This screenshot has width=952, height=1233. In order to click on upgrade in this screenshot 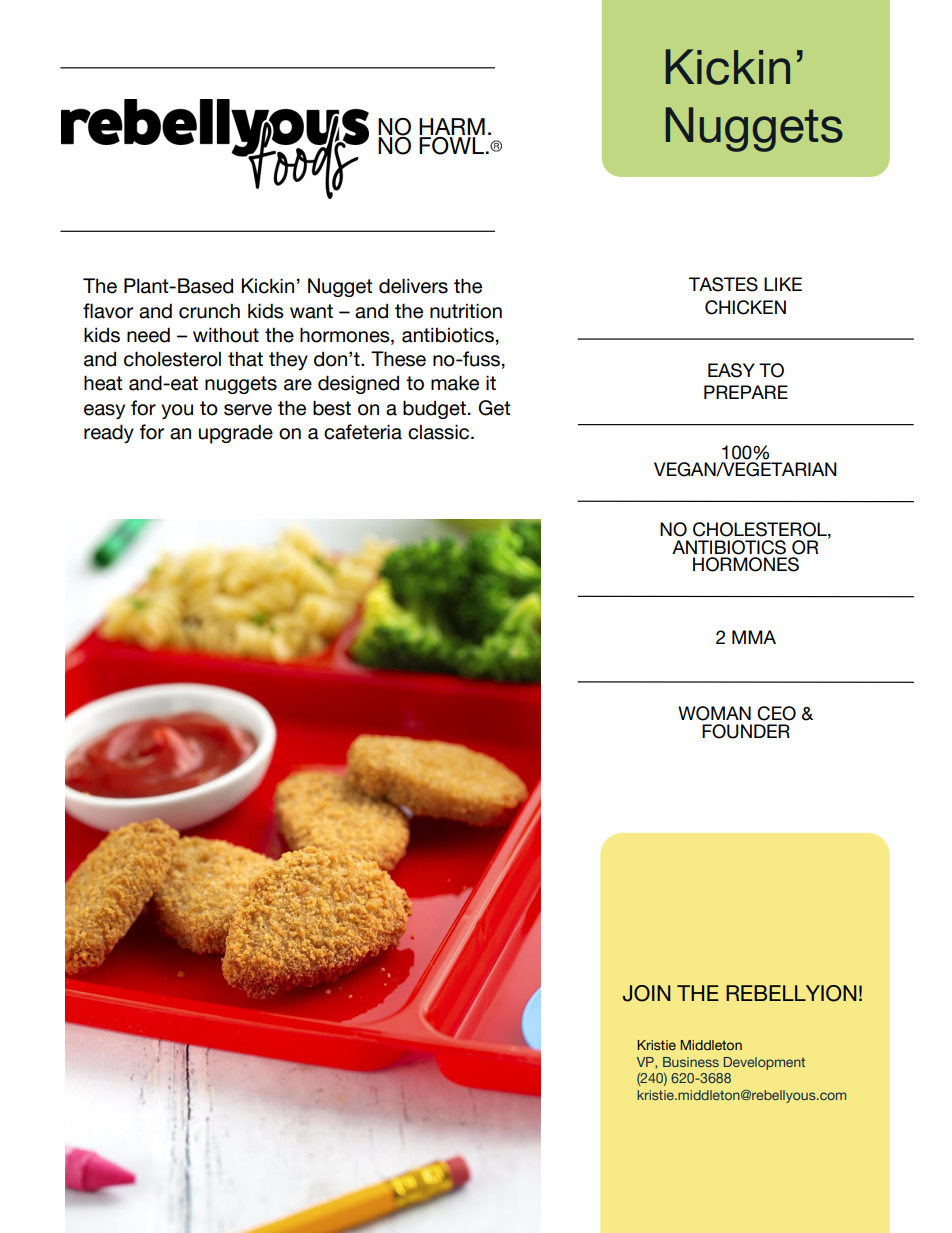, I will do `click(236, 434)`.
